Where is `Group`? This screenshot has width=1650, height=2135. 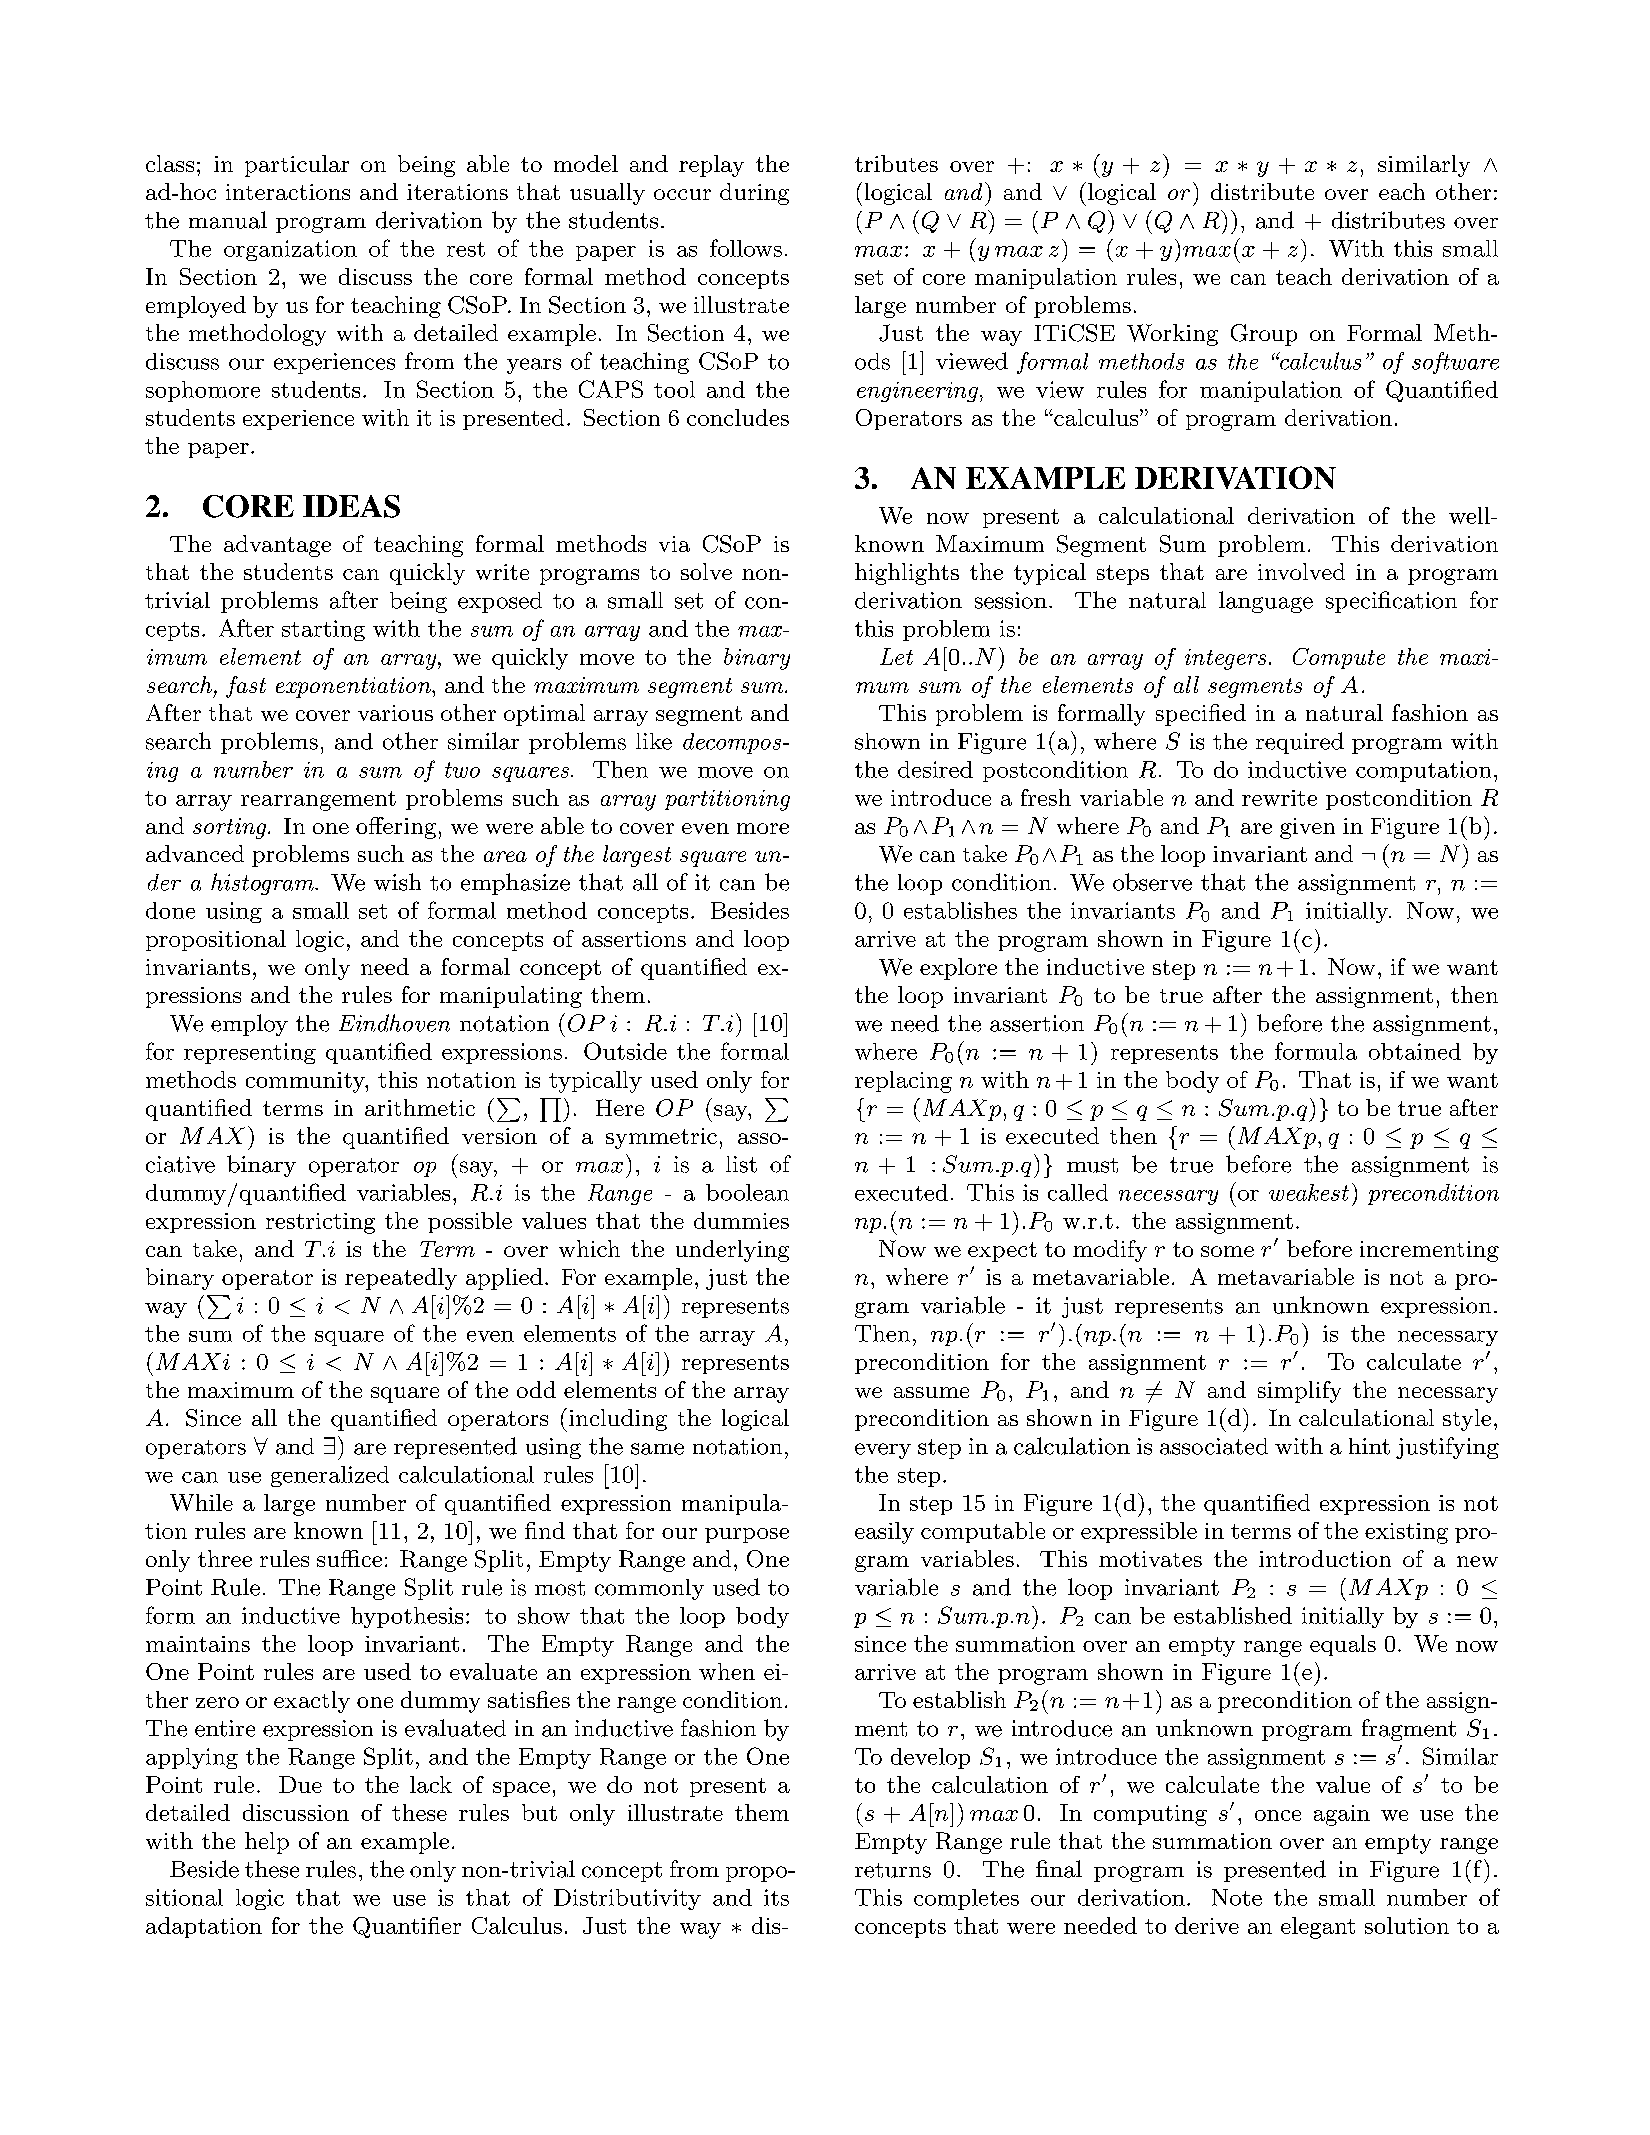
Group is located at coordinates (1264, 335).
